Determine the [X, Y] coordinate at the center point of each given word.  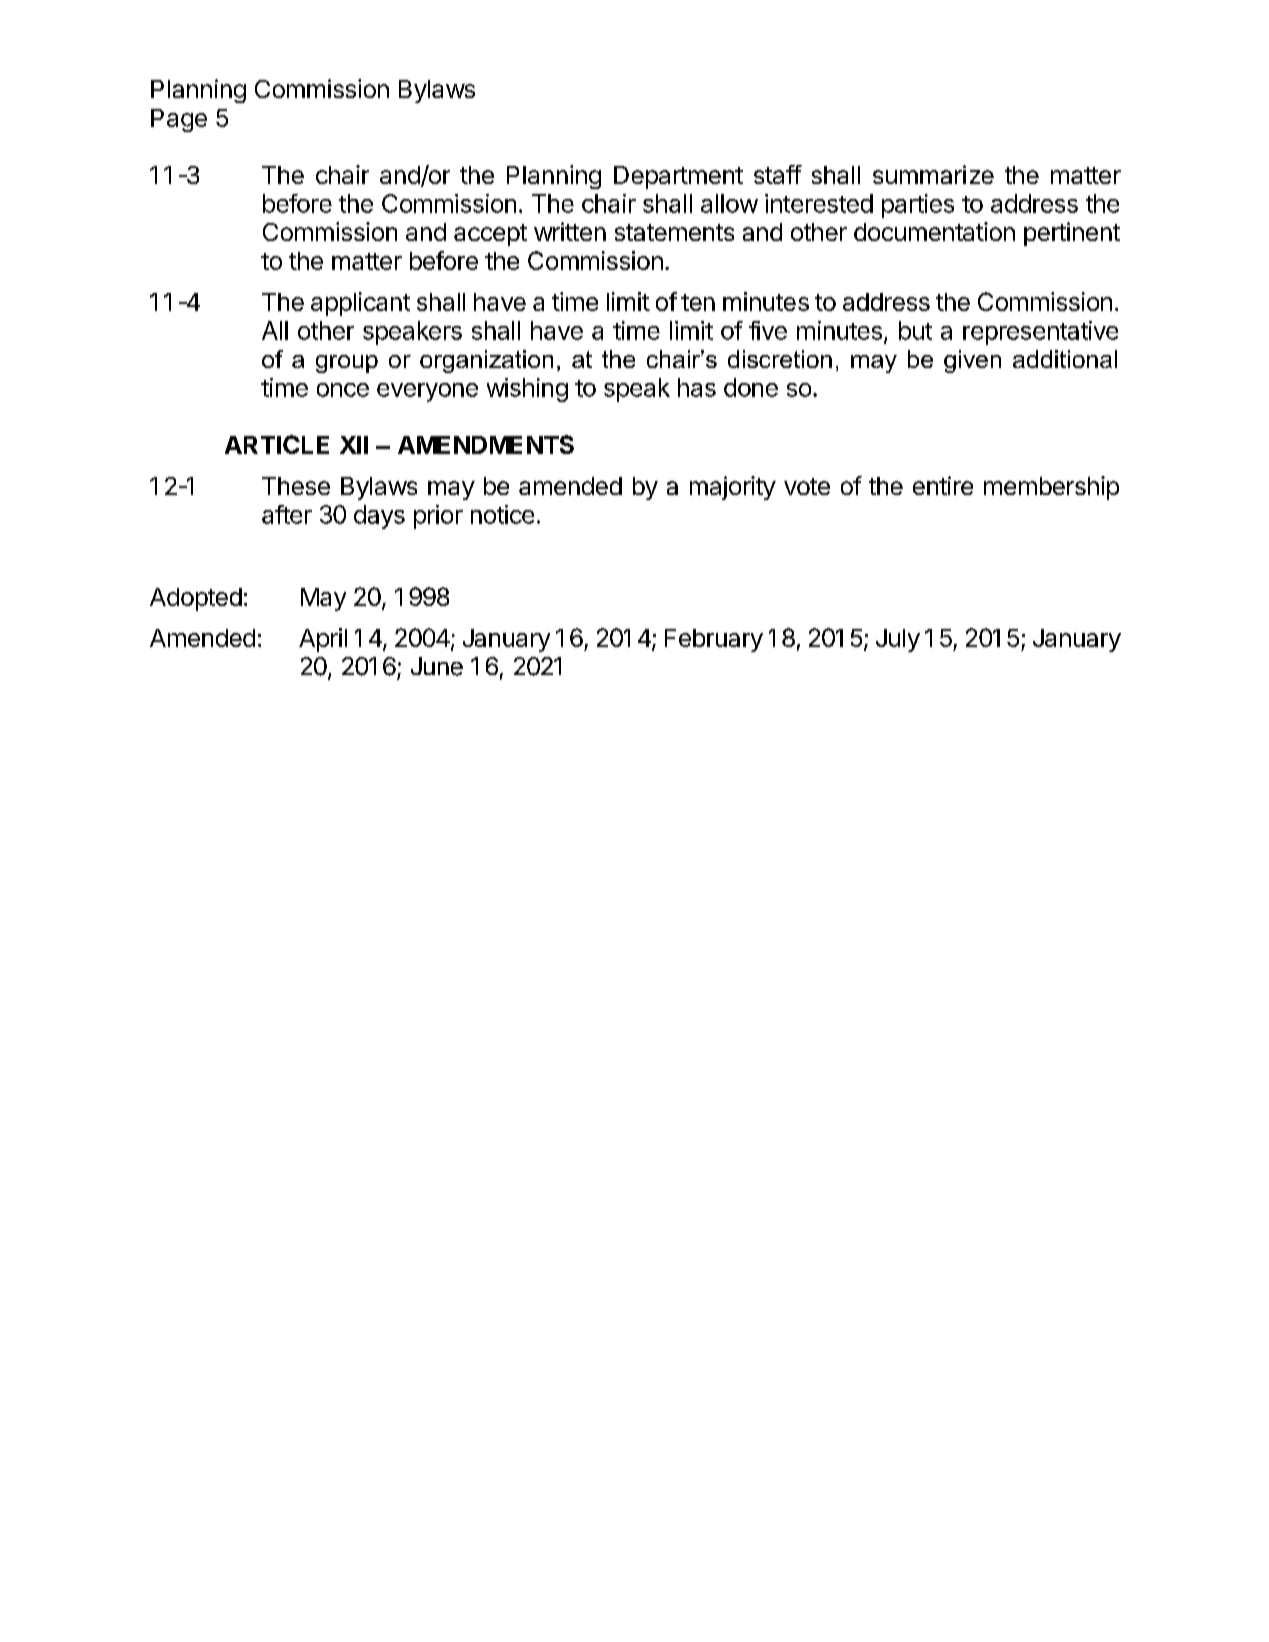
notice [502, 514]
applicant [360, 304]
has [697, 387]
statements [674, 232]
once [343, 390]
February [714, 640]
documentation [934, 231]
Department [678, 177]
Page [179, 120]
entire [943, 485]
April [323, 640]
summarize [933, 174]
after [287, 514]
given [972, 361]
